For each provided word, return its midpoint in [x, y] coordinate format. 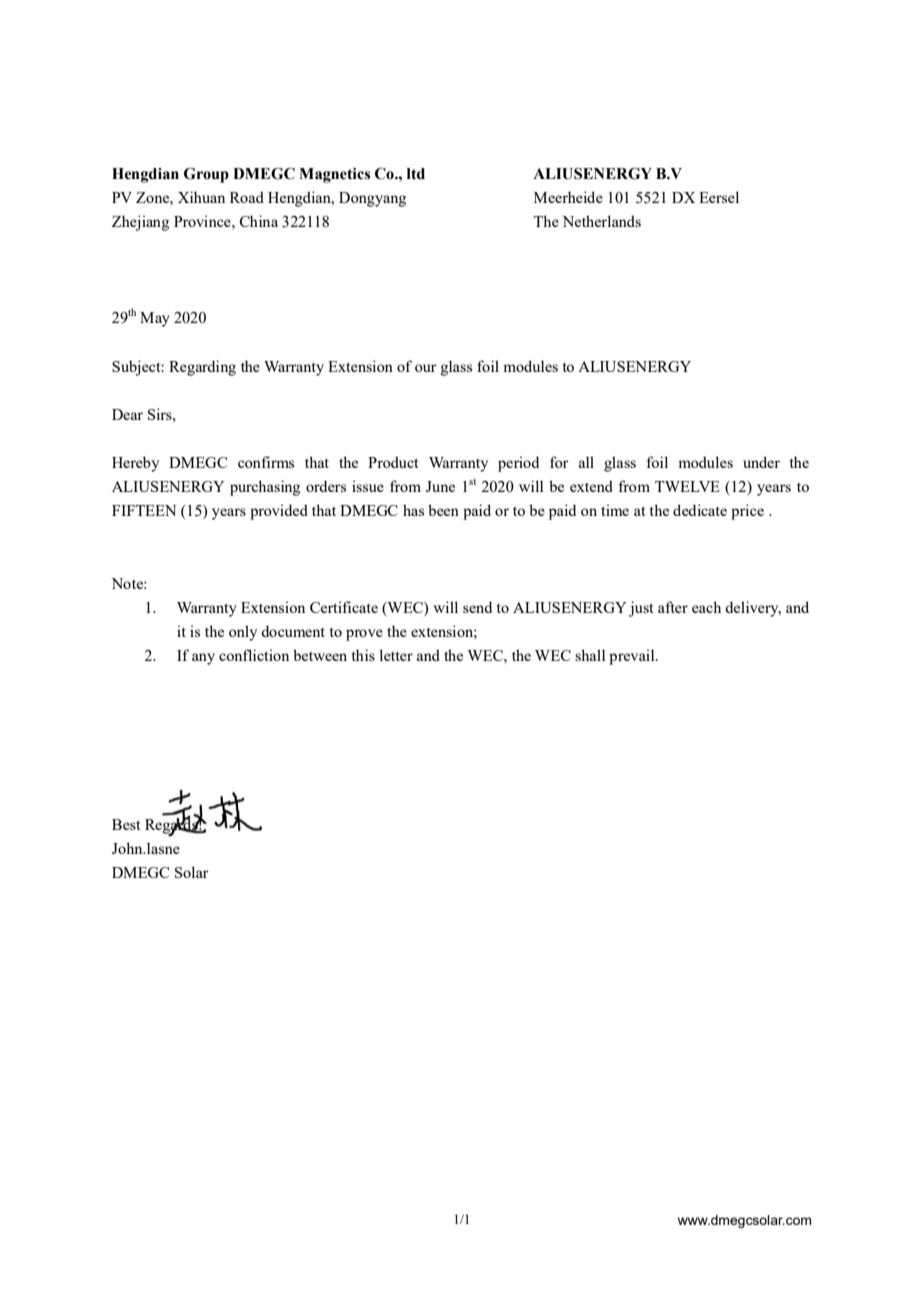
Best [126, 824]
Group [206, 175]
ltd [416, 174]
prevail [633, 657]
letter [396, 655]
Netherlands [601, 221]
